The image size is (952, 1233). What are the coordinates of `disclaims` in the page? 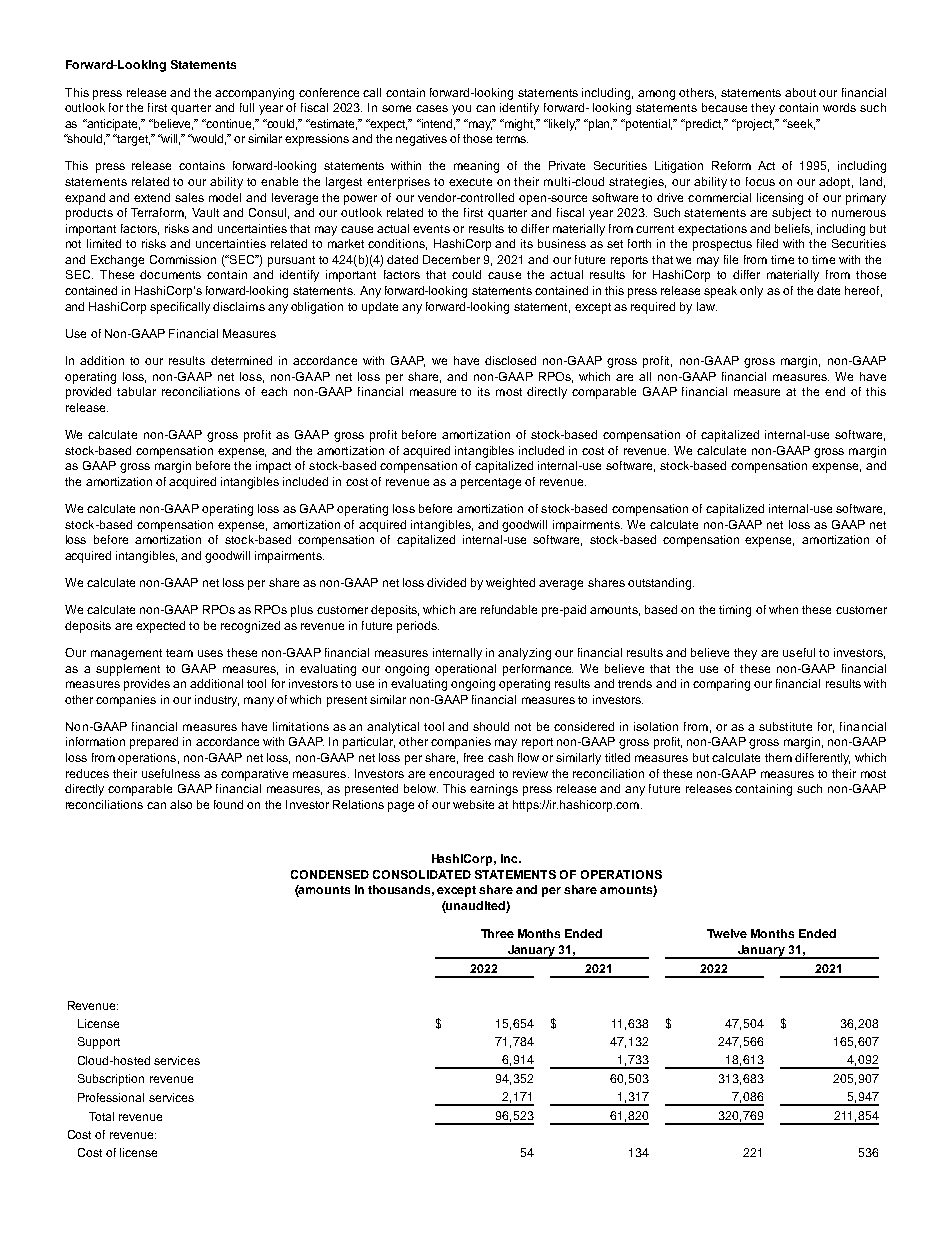 It's located at (239, 306).
